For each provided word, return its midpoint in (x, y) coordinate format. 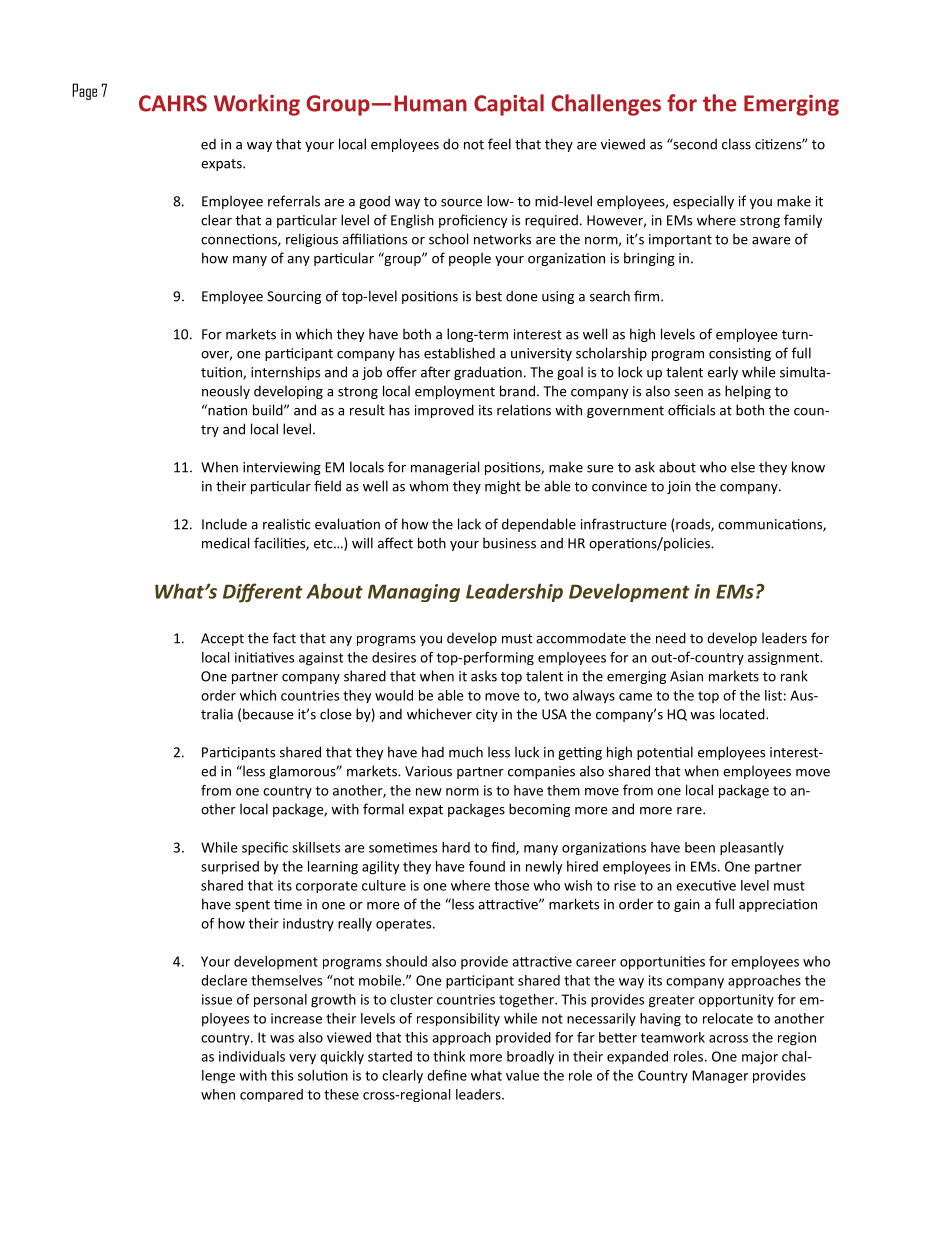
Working (257, 105)
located (743, 714)
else (743, 467)
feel (499, 144)
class (736, 144)
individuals (252, 1056)
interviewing (282, 468)
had (433, 752)
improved (444, 411)
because (268, 714)
